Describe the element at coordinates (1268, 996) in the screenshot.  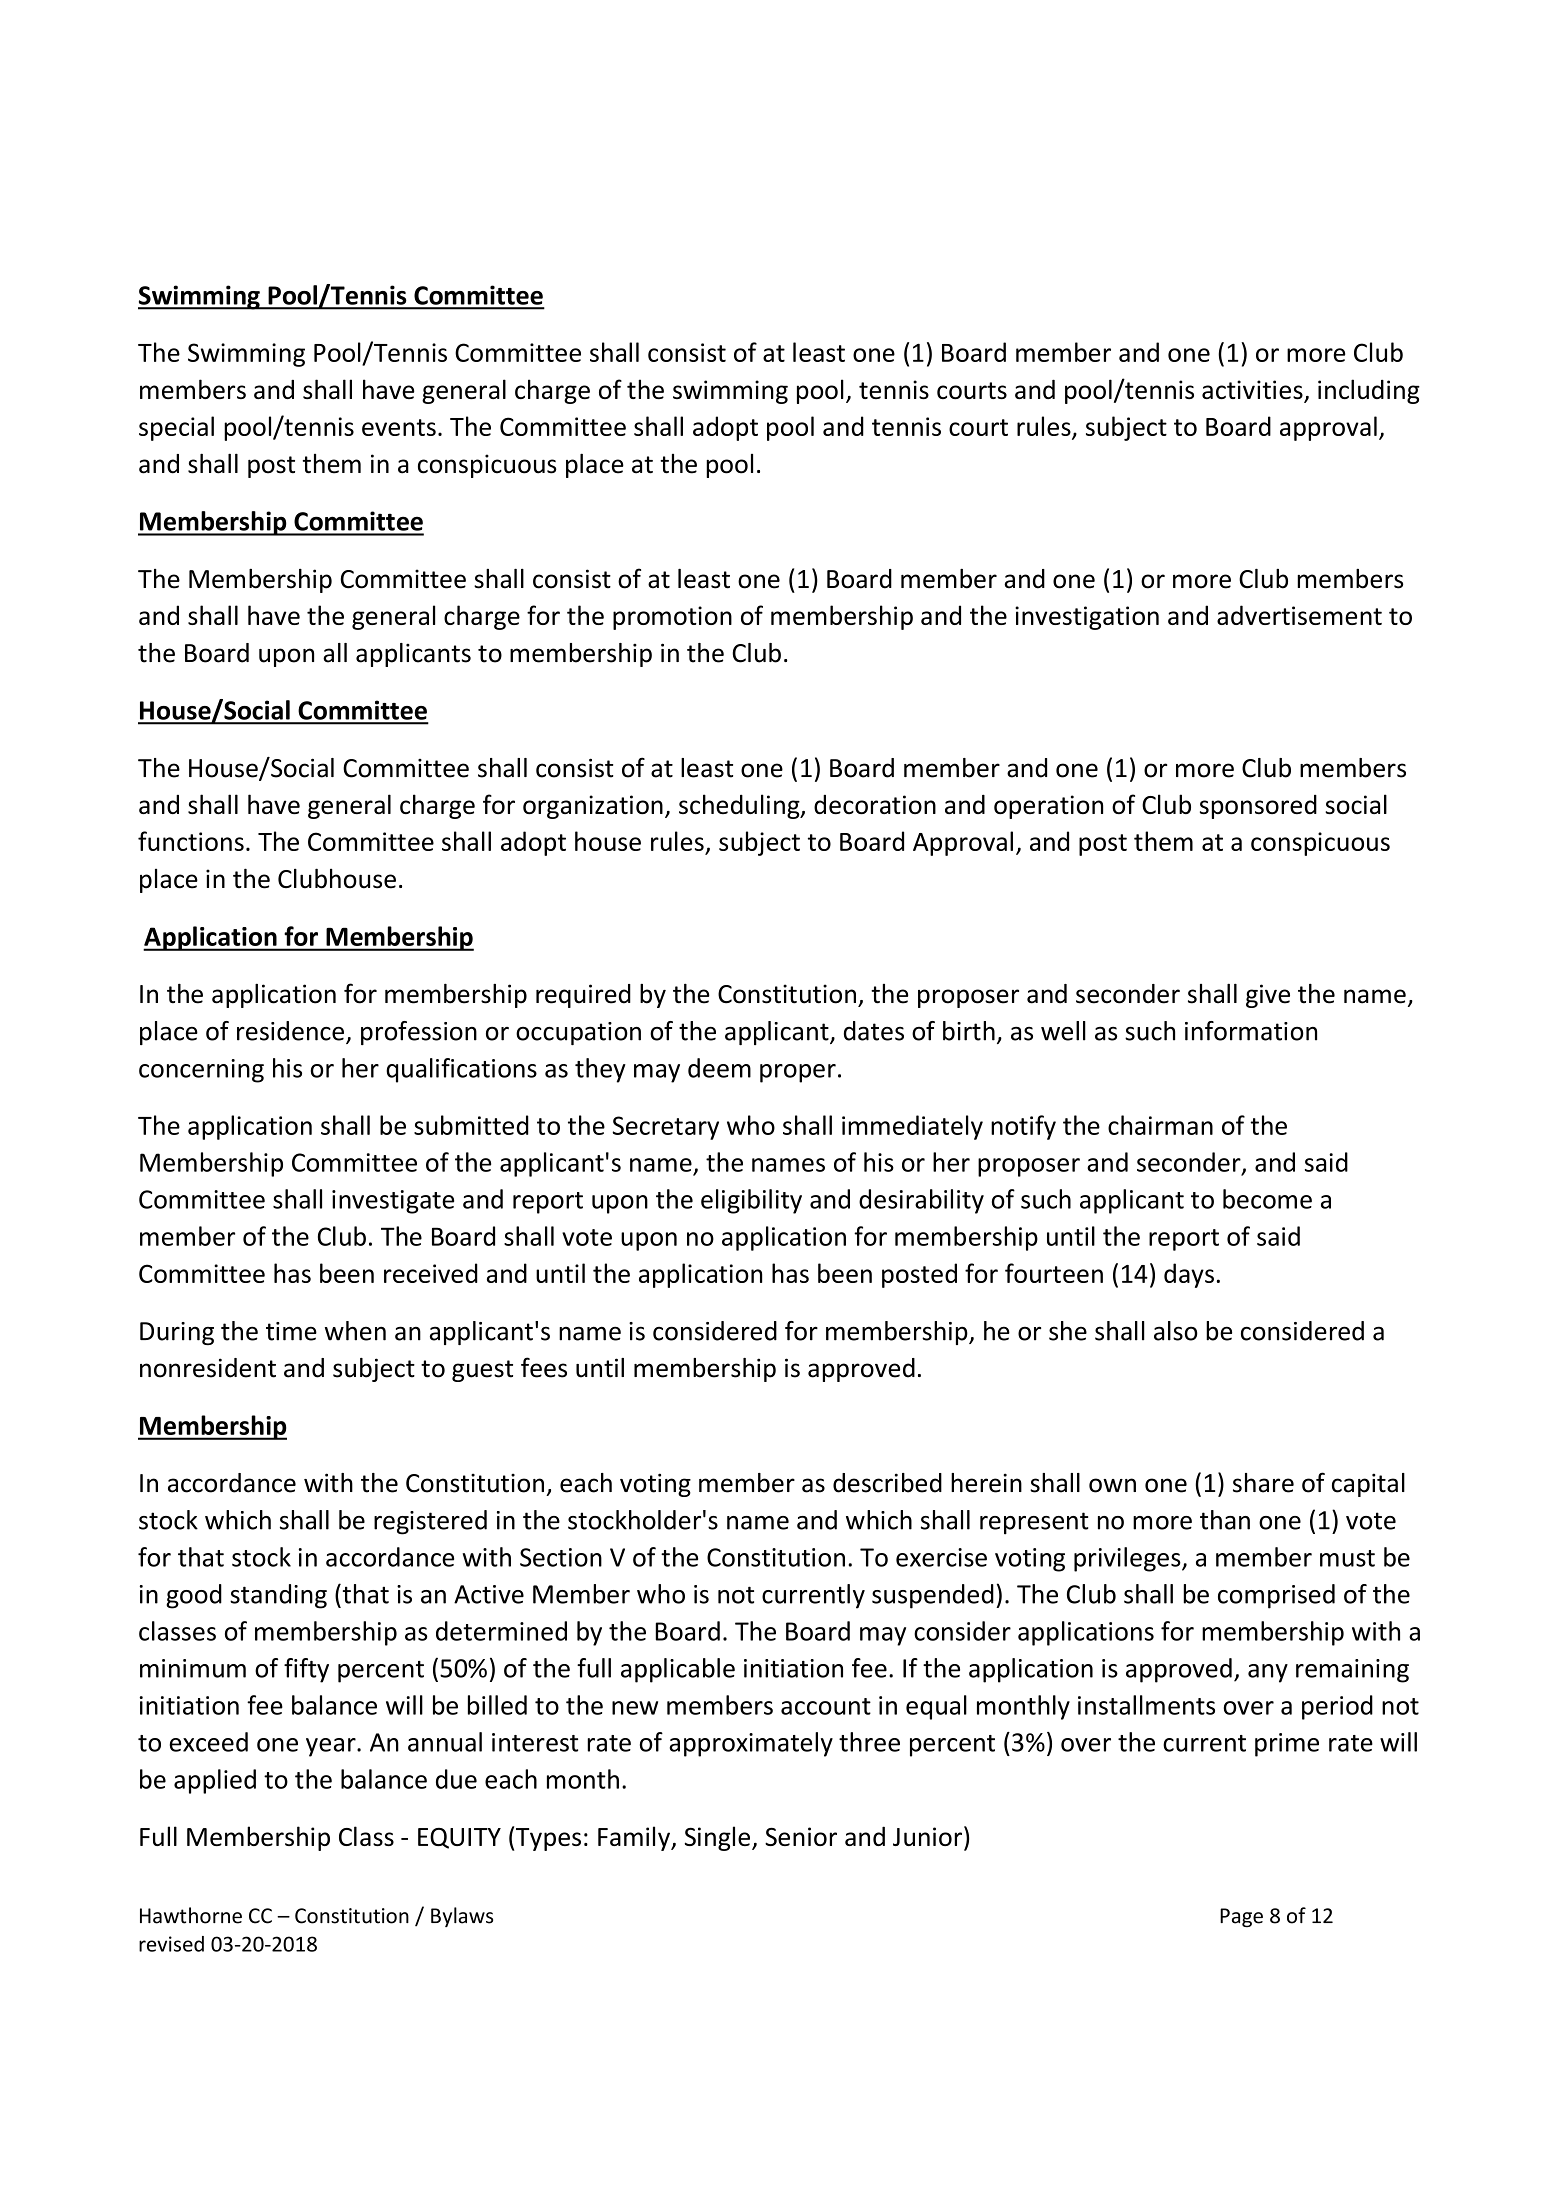
I see `give` at that location.
